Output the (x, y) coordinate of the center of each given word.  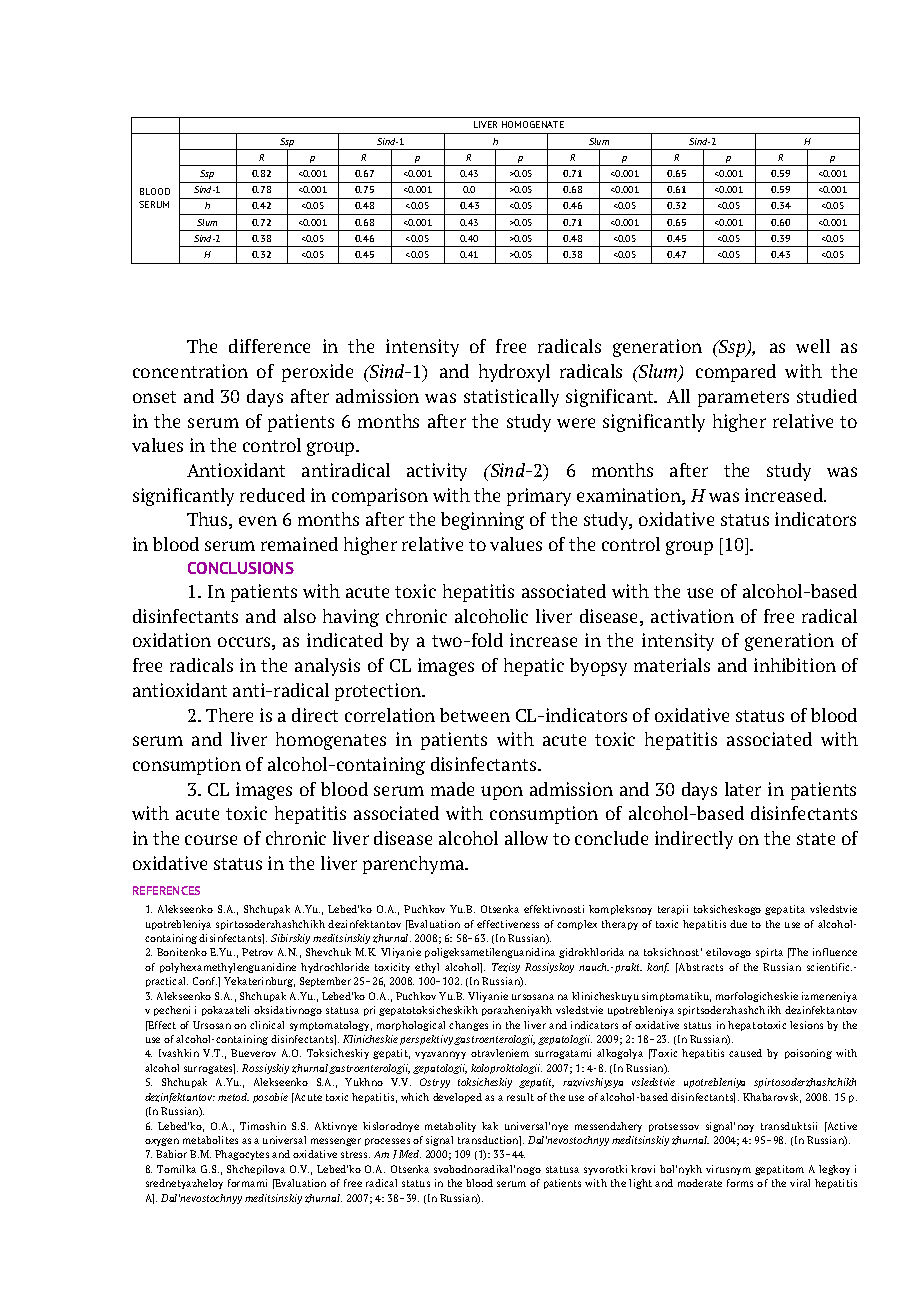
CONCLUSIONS (241, 568)
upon (502, 793)
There (229, 715)
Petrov (257, 952)
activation (692, 616)
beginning (482, 521)
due (738, 924)
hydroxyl (514, 373)
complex (577, 925)
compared (736, 373)
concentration (190, 371)
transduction (489, 1141)
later (743, 789)
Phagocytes (242, 1155)
